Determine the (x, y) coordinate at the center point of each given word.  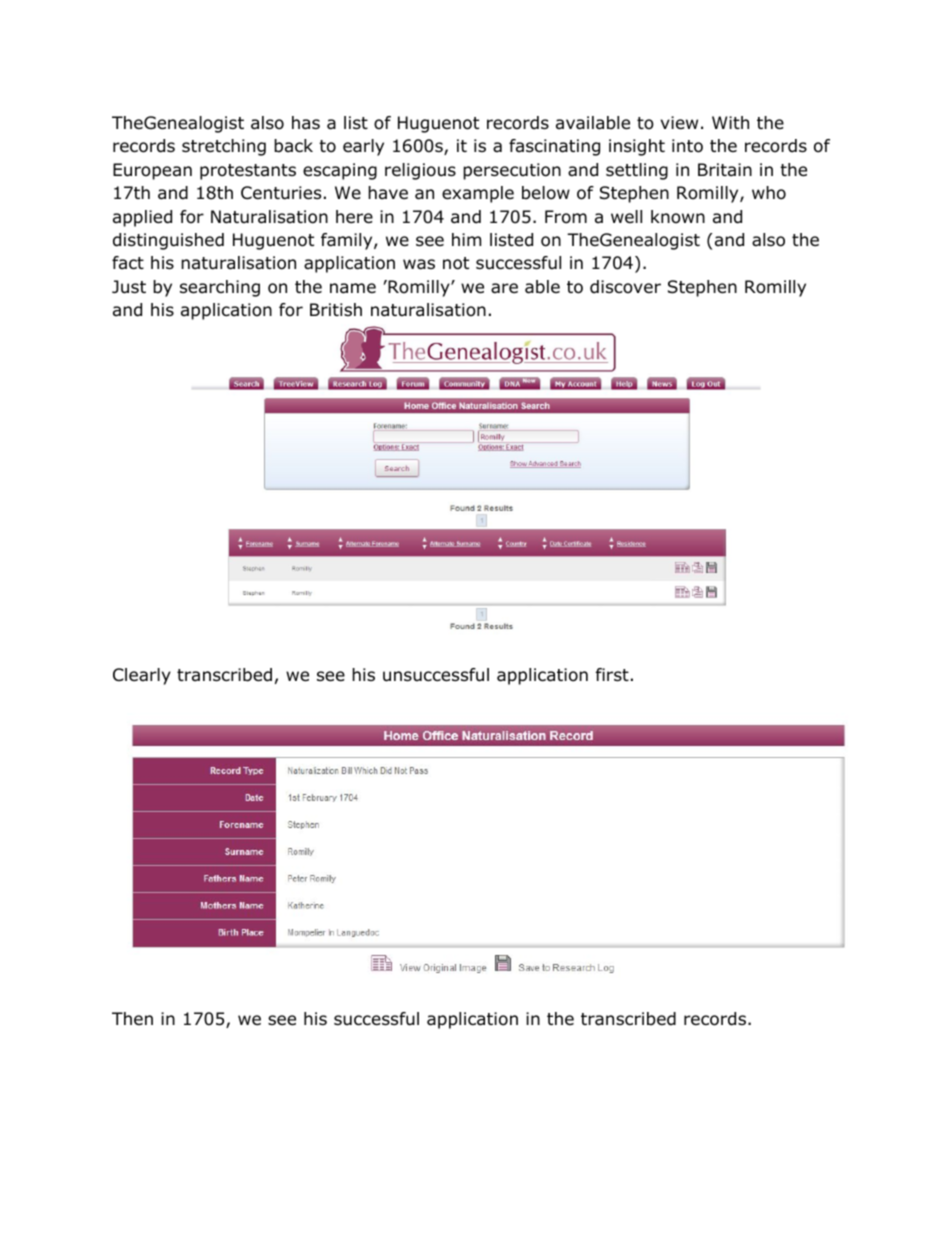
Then (132, 1018)
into (687, 146)
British (336, 309)
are (504, 288)
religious (420, 171)
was (419, 264)
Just (129, 287)
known (678, 217)
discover (625, 287)
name (353, 288)
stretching (224, 147)
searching (220, 288)
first (612, 674)
